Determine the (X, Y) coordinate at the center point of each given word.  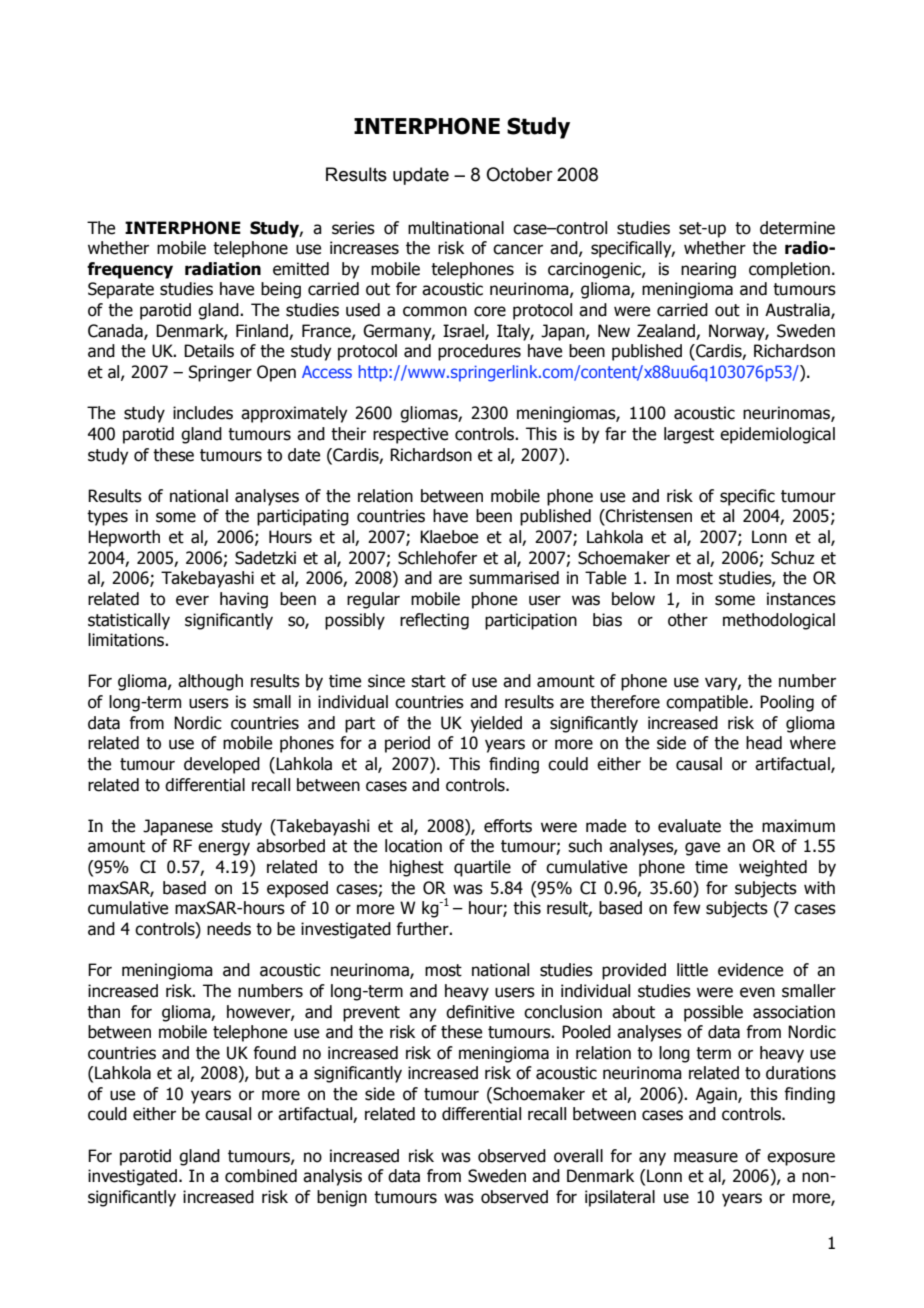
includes (203, 413)
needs (229, 929)
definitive (480, 1012)
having (244, 600)
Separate (121, 290)
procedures (479, 352)
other (688, 620)
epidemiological (777, 435)
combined (261, 1176)
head (764, 743)
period (407, 744)
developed (222, 765)
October (519, 174)
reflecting (434, 621)
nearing (708, 270)
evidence (750, 970)
